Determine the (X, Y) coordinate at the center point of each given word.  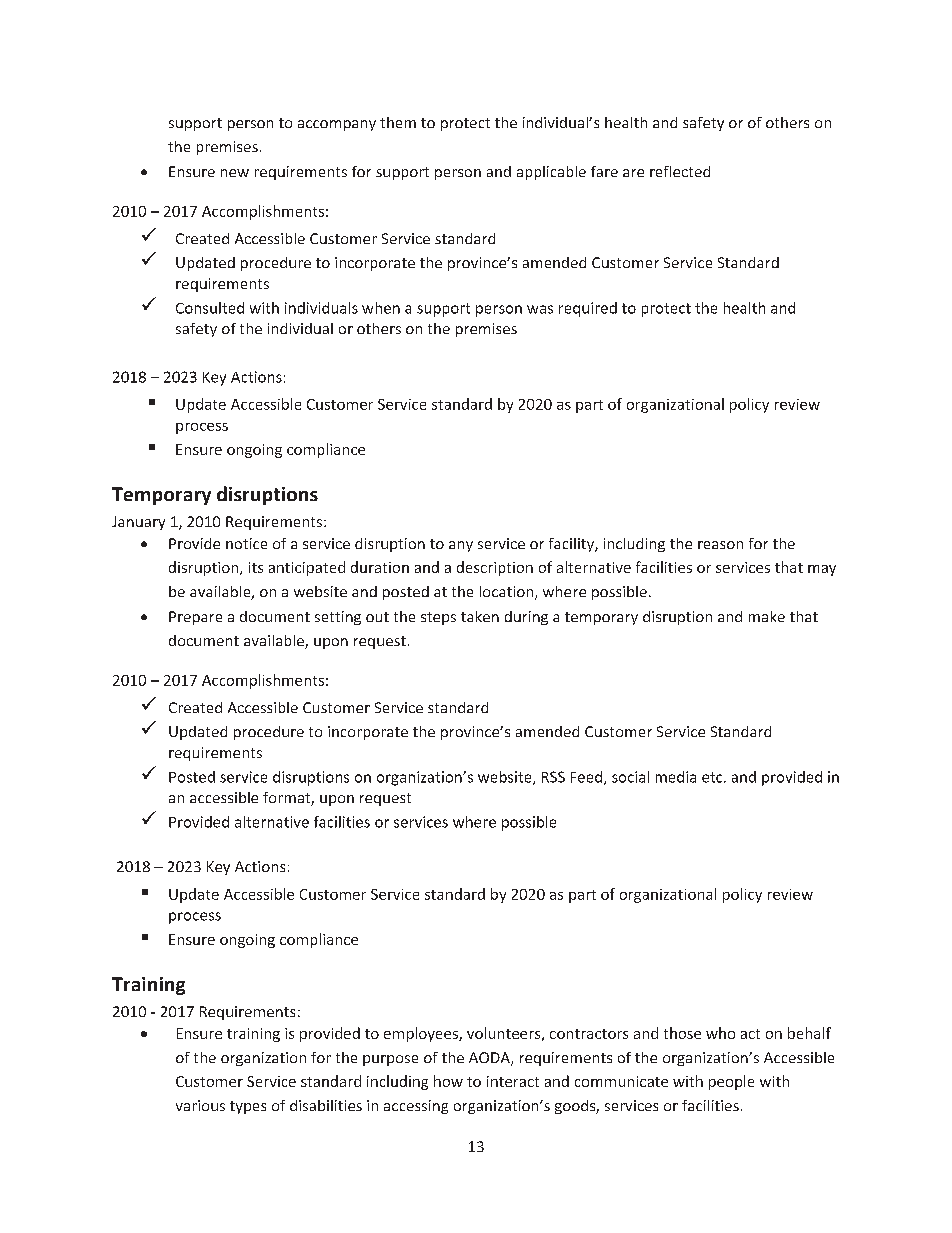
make (767, 616)
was (540, 309)
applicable (551, 173)
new (235, 173)
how (448, 1081)
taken (480, 616)
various (200, 1105)
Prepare (195, 618)
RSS (553, 777)
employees (422, 1034)
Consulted (210, 308)
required (588, 309)
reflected (680, 171)
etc (713, 777)
